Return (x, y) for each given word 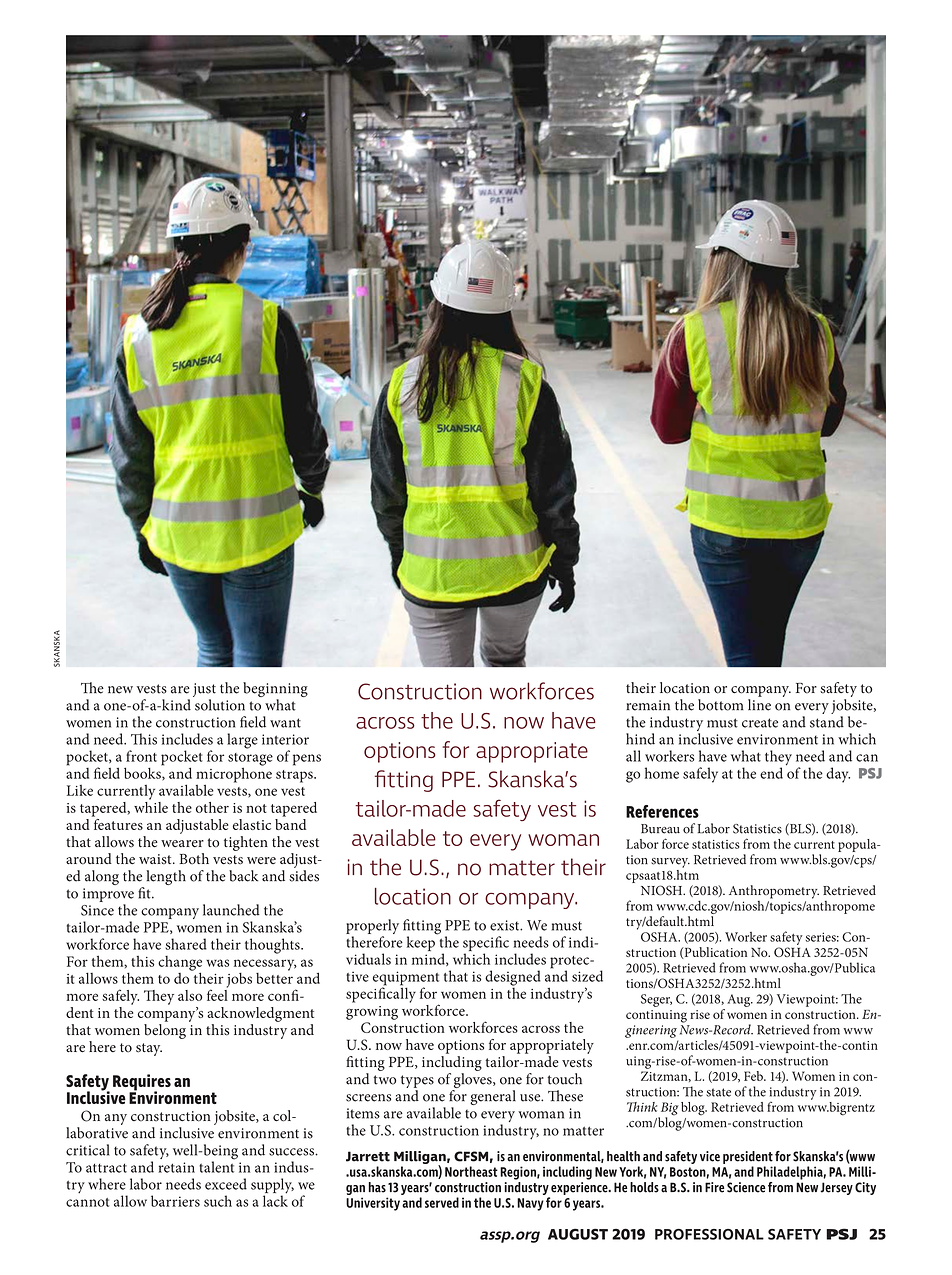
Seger (656, 1000)
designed (513, 979)
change (180, 964)
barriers (175, 1201)
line (759, 705)
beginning (275, 691)
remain (648, 705)
